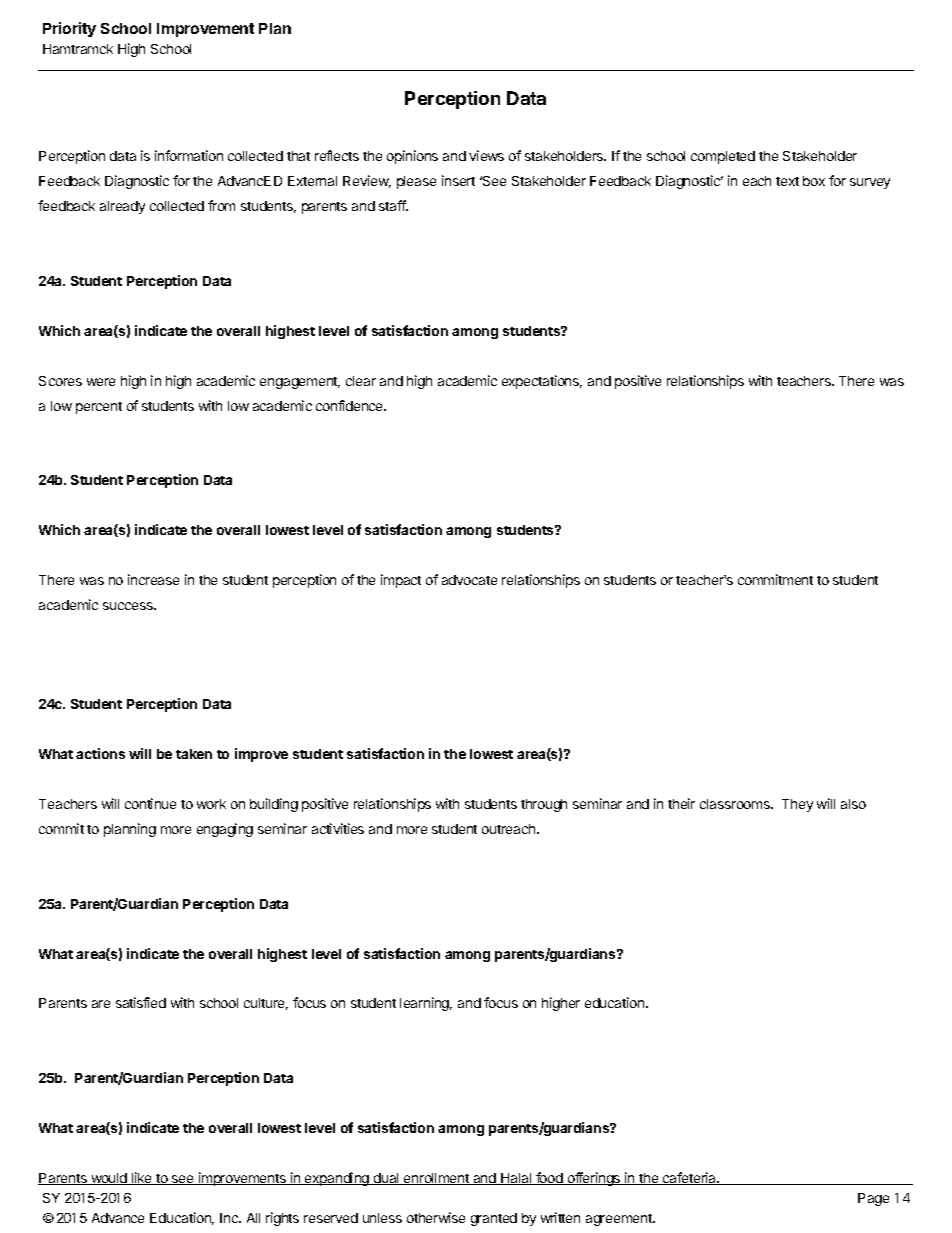  I want to click on percent, so click(99, 408).
